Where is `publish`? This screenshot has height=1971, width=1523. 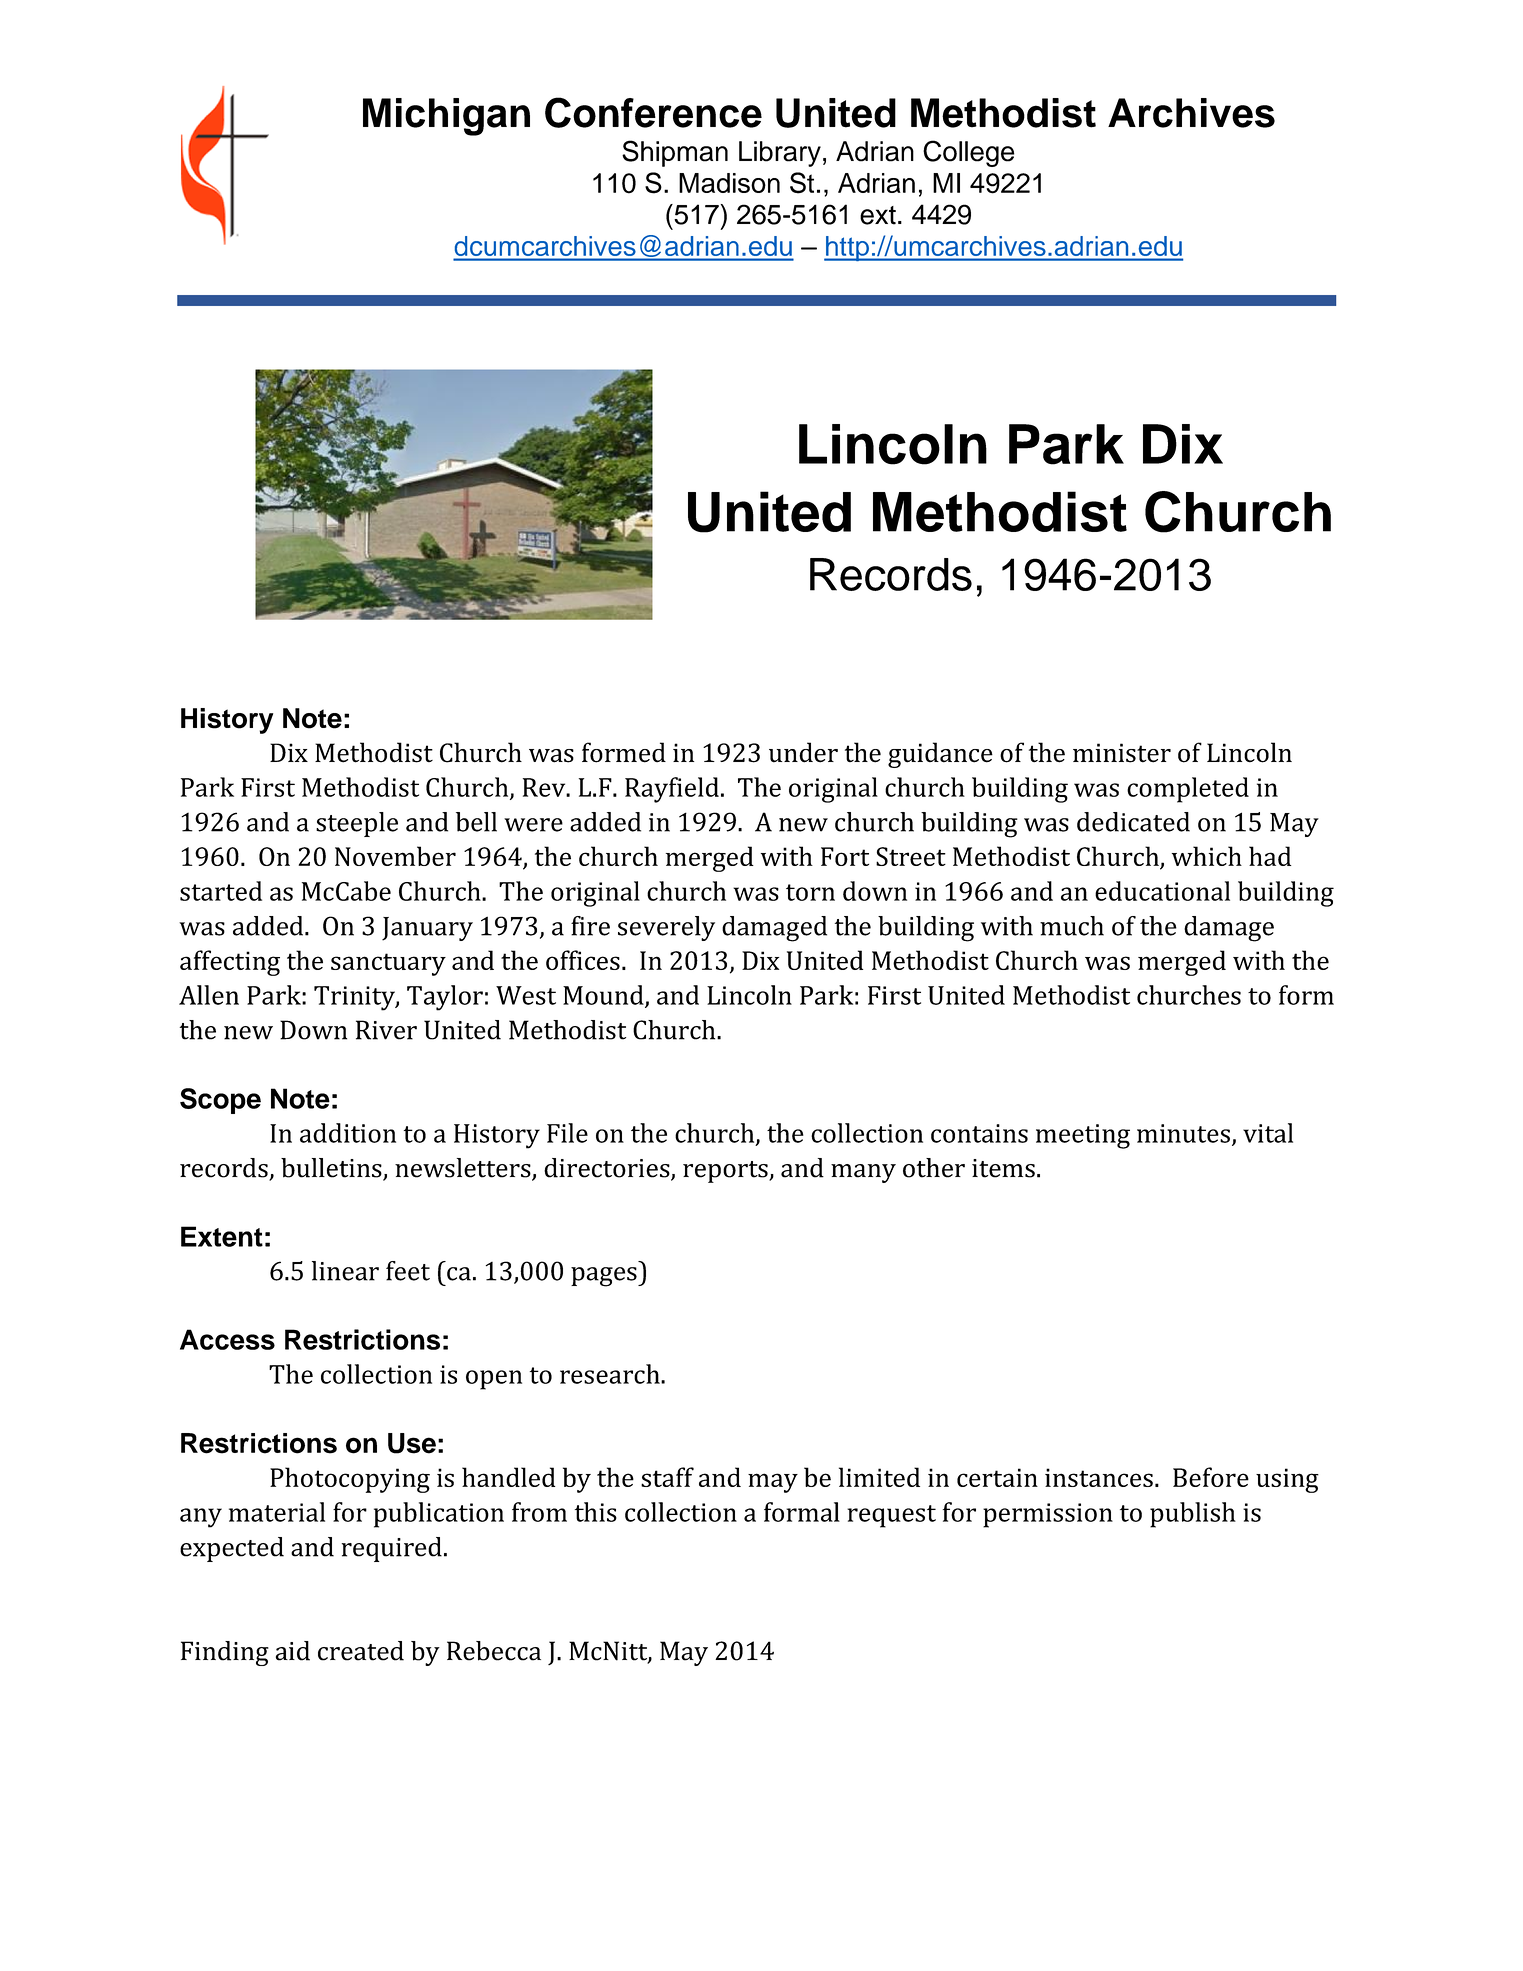 publish is located at coordinates (1193, 1515).
